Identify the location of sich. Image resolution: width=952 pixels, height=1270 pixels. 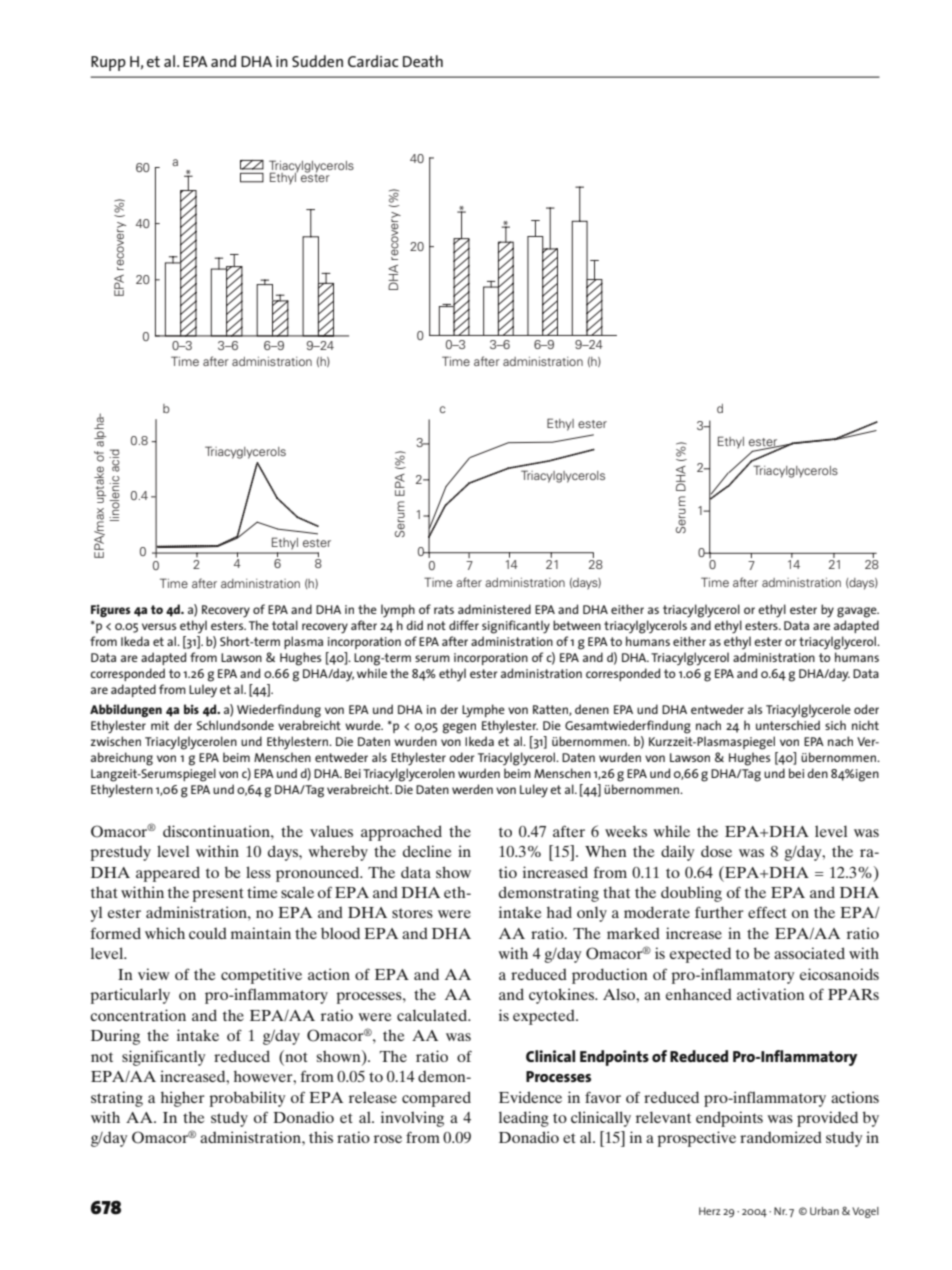
(835, 725).
